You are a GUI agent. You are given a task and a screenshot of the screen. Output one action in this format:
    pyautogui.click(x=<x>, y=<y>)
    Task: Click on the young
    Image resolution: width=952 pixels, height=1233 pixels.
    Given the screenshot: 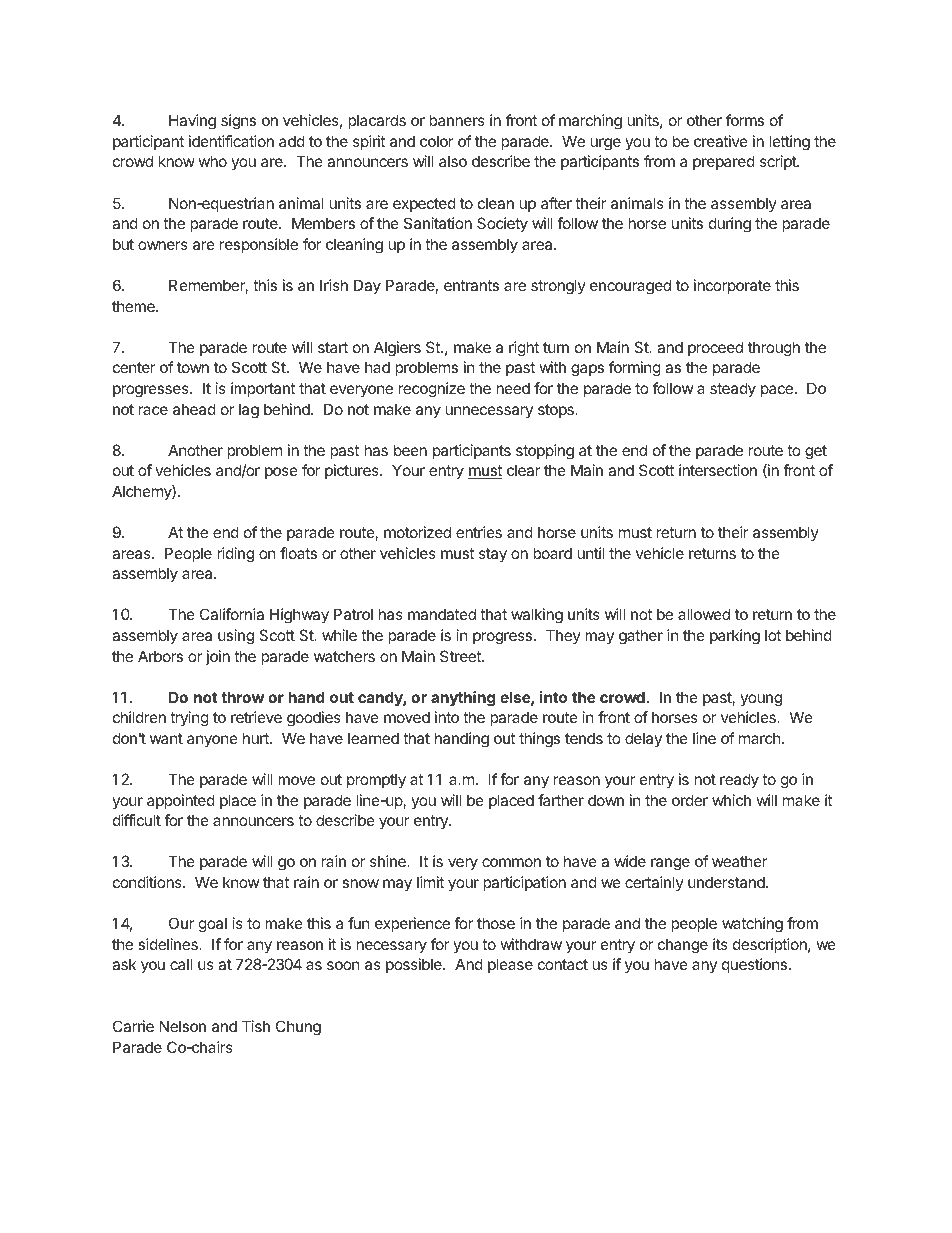 What is the action you would take?
    pyautogui.click(x=761, y=700)
